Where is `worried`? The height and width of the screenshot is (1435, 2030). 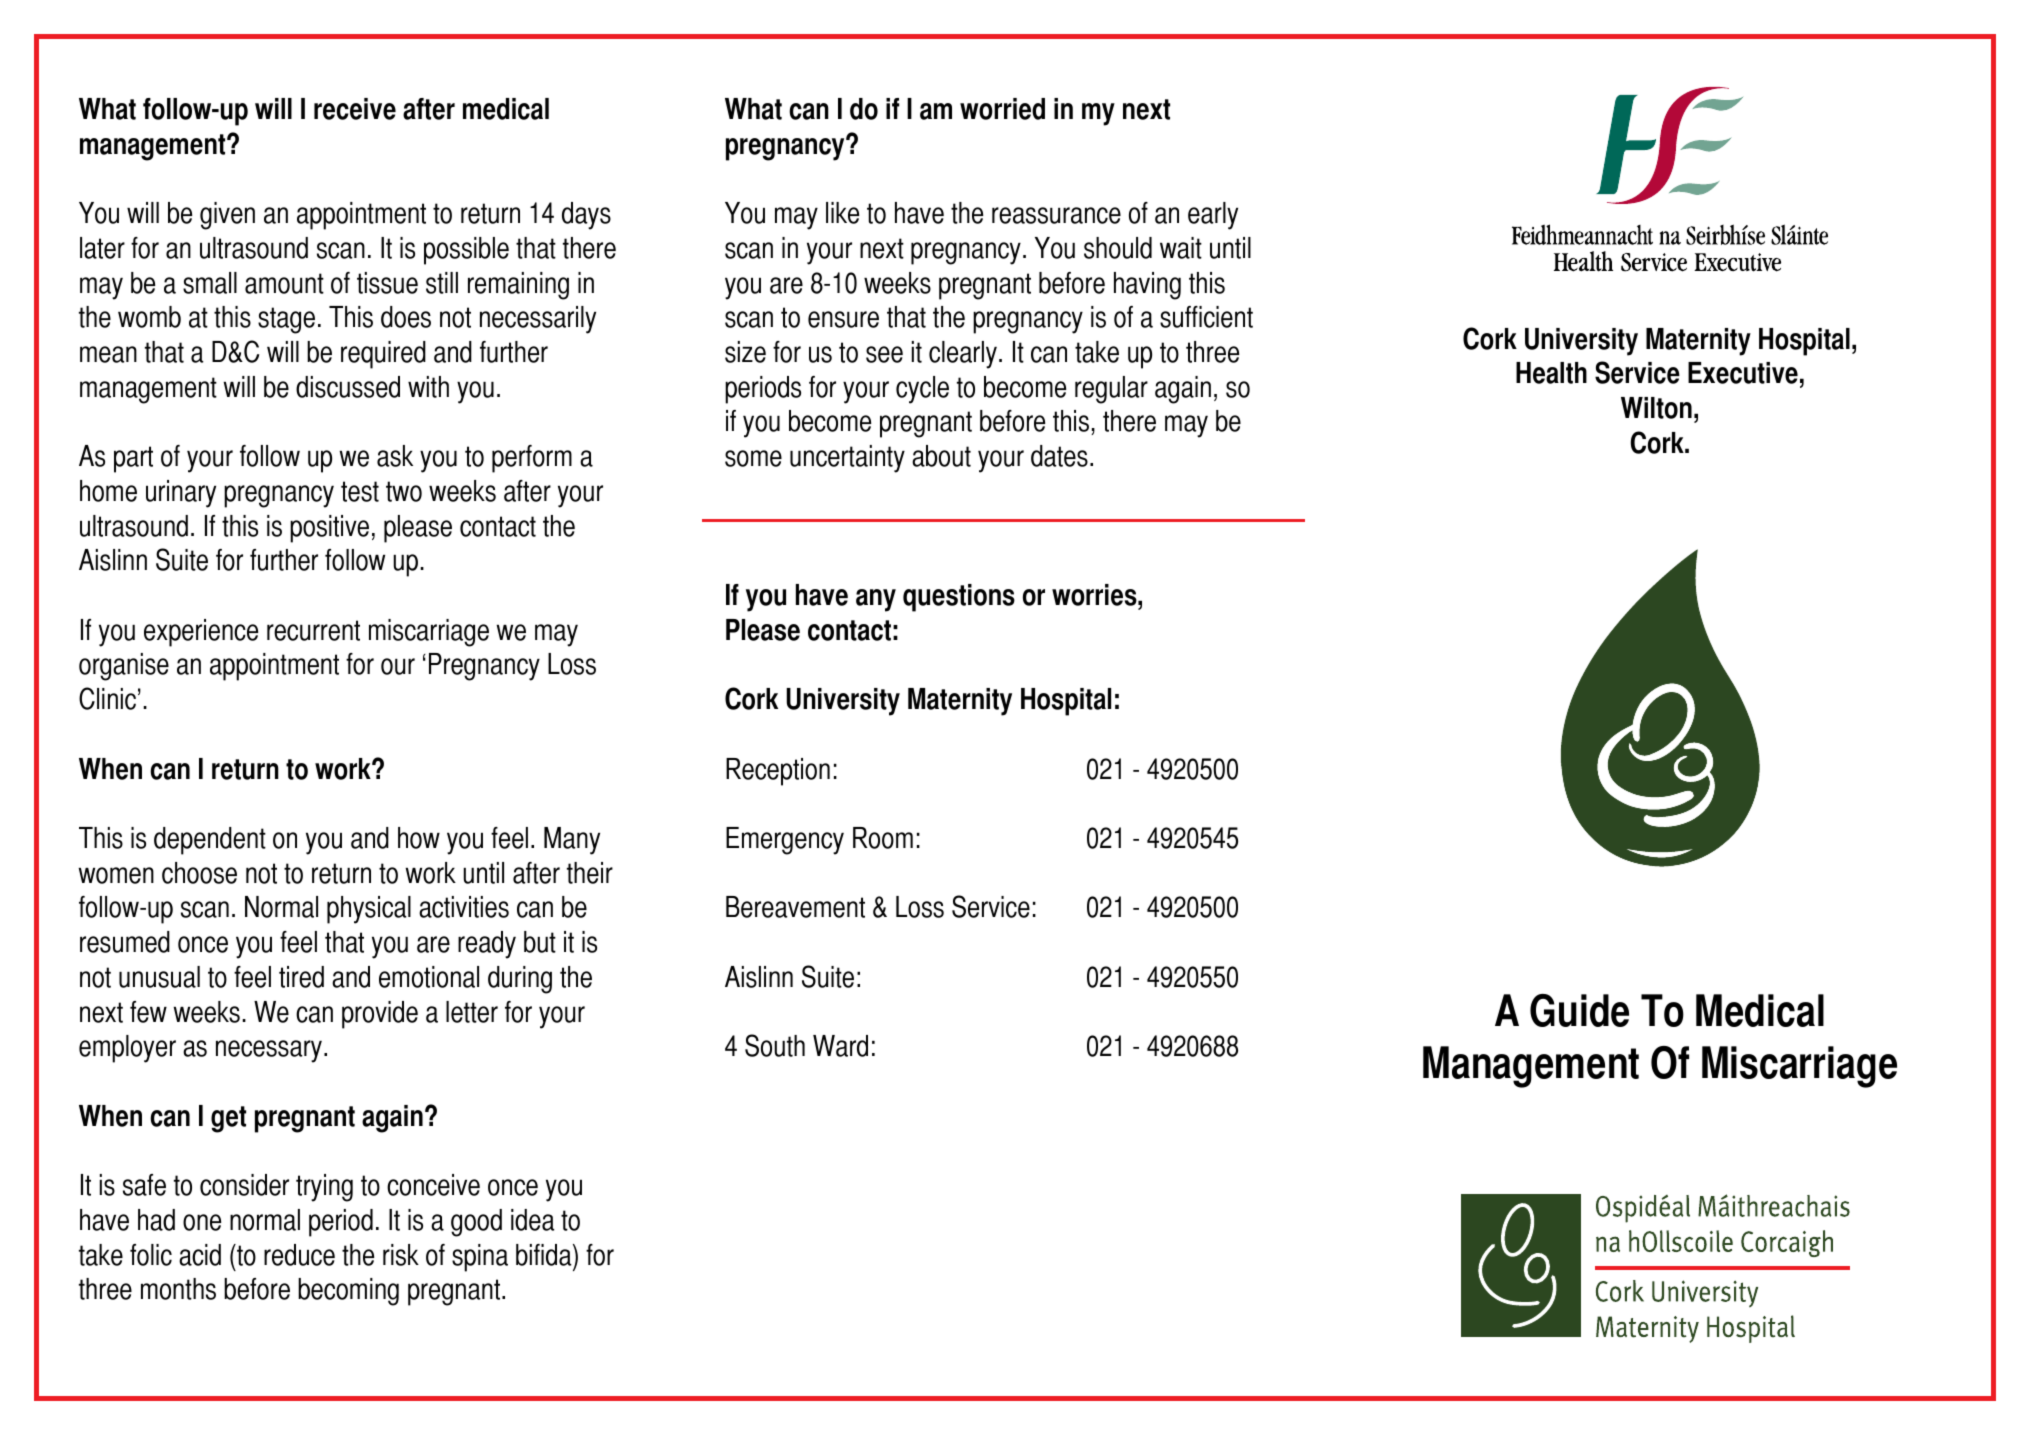
worried is located at coordinates (1002, 109).
